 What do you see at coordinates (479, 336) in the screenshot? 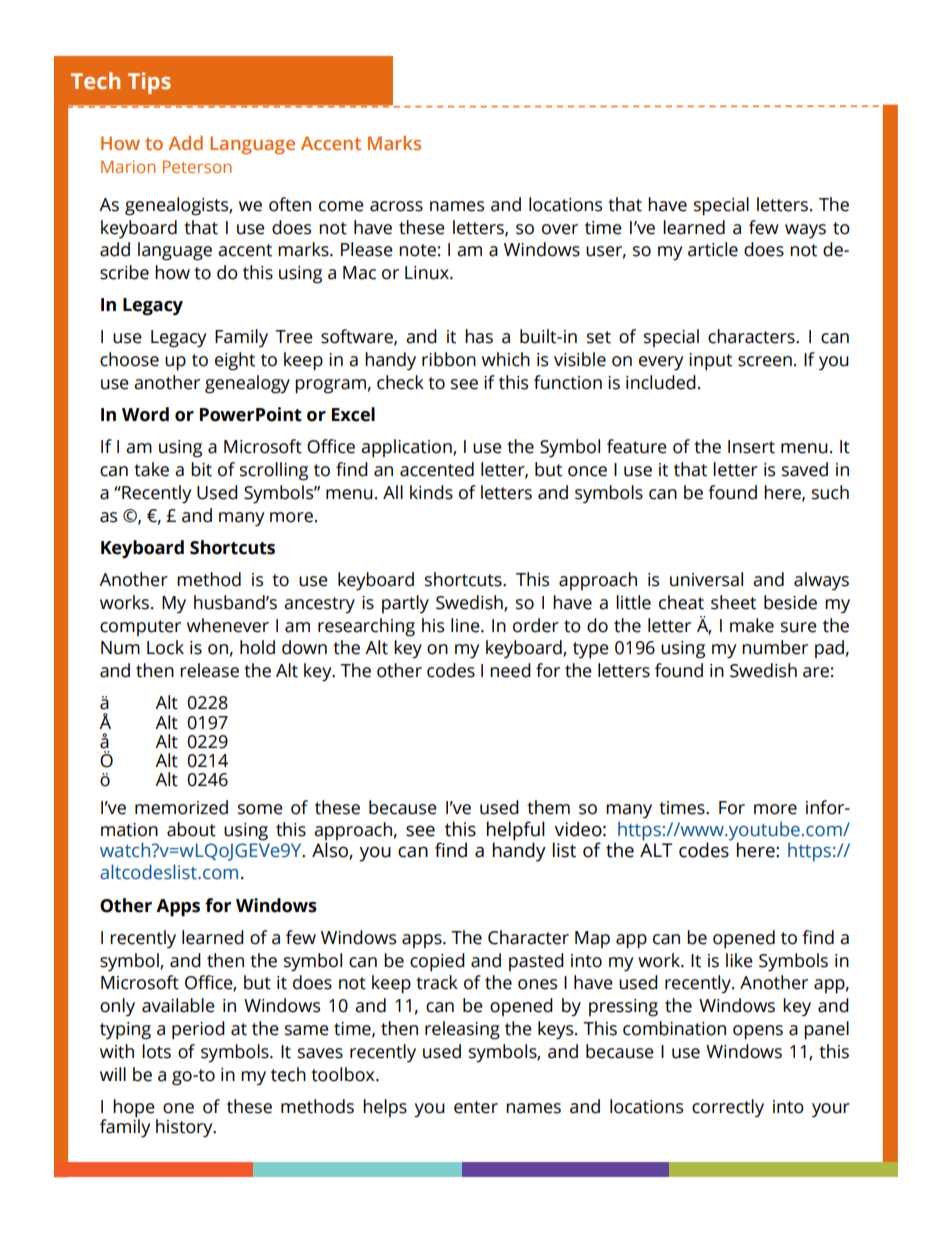
I see `has` at bounding box center [479, 336].
